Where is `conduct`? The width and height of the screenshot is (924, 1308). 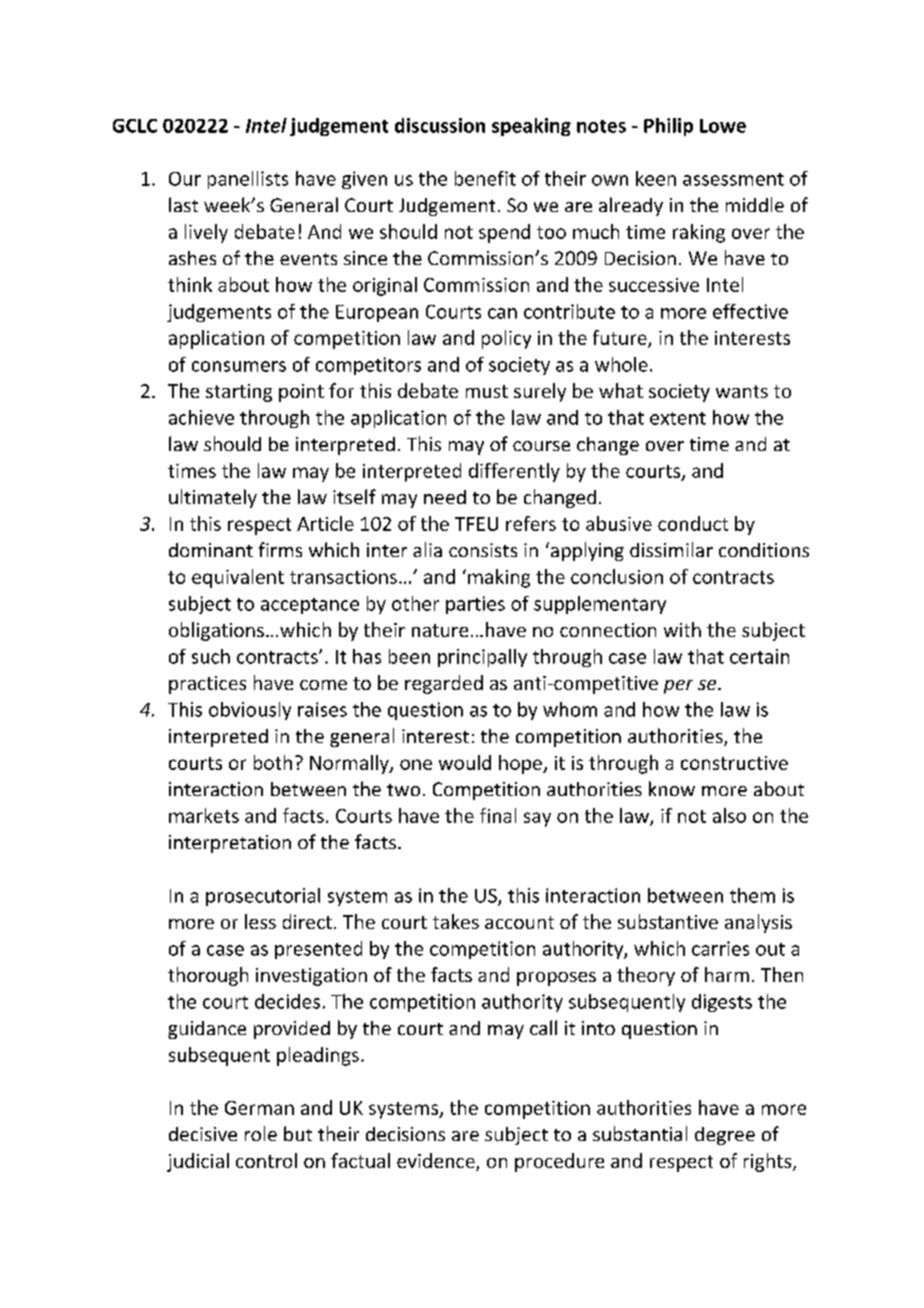
conduct is located at coordinates (693, 523).
